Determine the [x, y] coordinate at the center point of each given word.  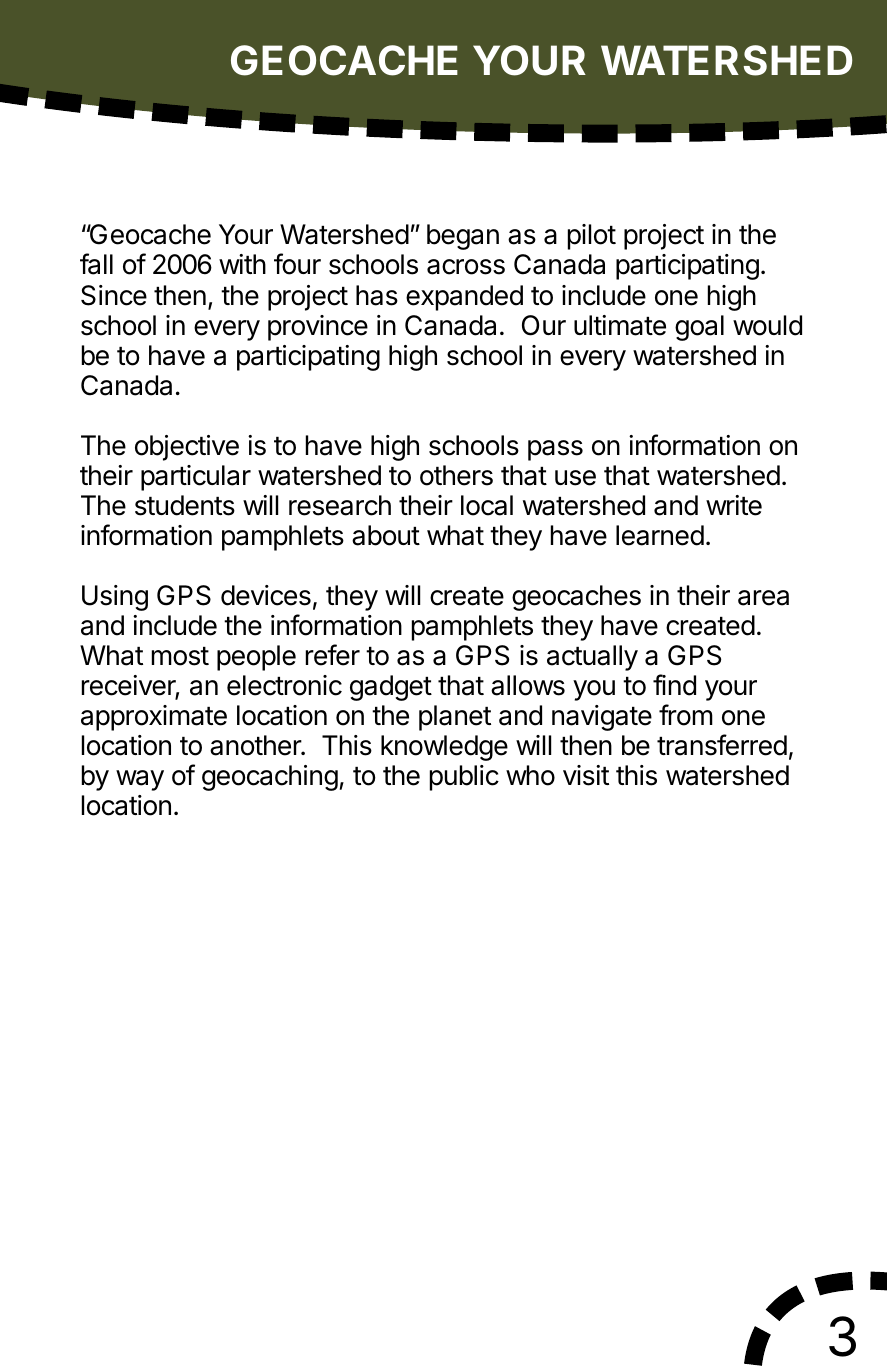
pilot [592, 237]
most [180, 656]
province [318, 328]
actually [592, 658]
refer [333, 655]
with [242, 264]
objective [187, 448]
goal [699, 328]
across [466, 267]
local [487, 505]
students [185, 505]
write [734, 505]
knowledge [444, 748]
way [140, 780]
